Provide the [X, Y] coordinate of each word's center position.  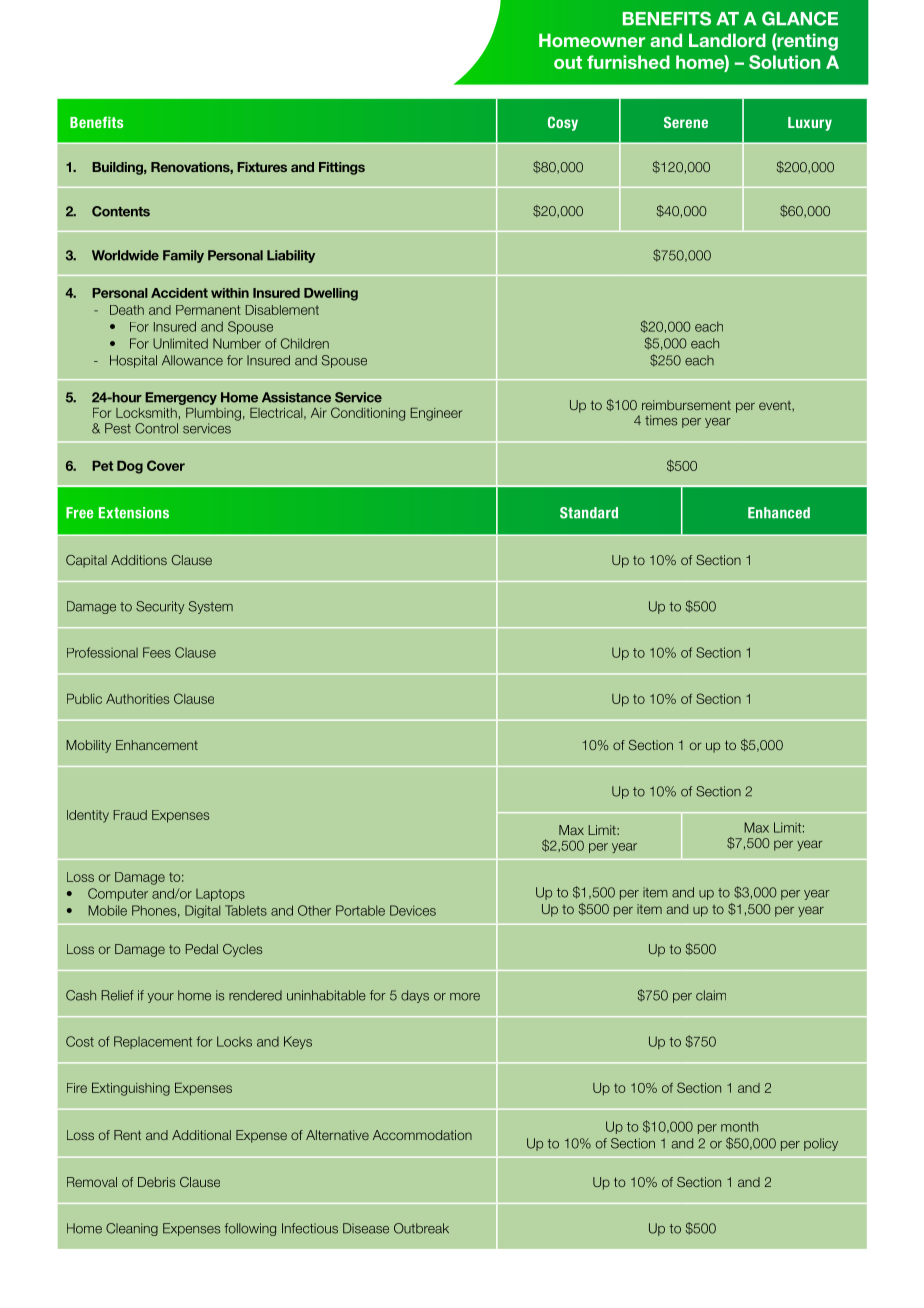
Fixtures [262, 167]
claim [711, 995]
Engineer [436, 414]
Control [156, 428]
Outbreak [421, 1228]
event [776, 406]
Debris [156, 1182]
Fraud [130, 815]
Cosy [563, 123]
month [739, 1126]
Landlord [727, 40]
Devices [413, 910]
